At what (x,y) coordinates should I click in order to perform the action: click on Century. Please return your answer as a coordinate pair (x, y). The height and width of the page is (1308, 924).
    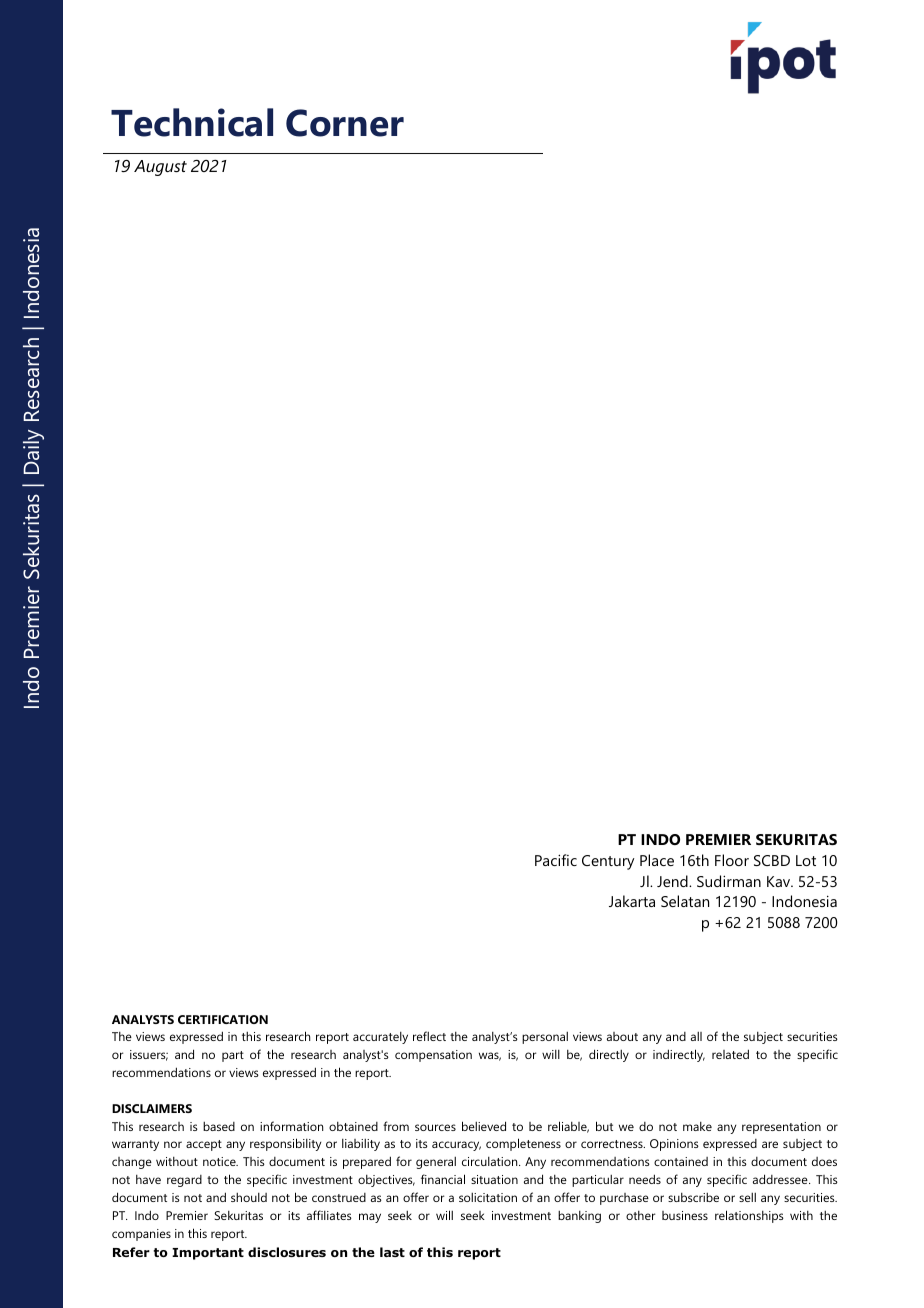
    Looking at the image, I should click on (608, 862).
